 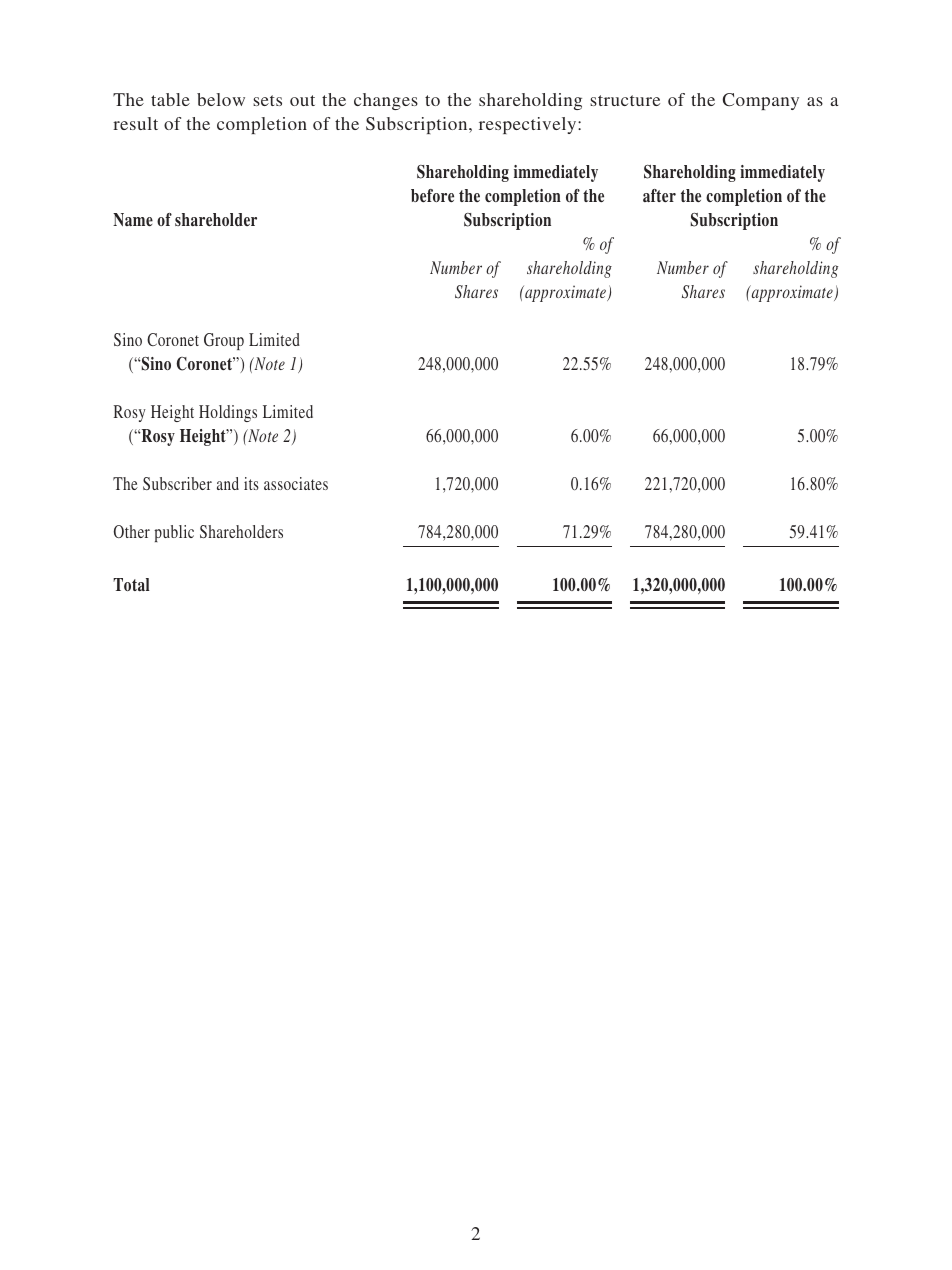 What do you see at coordinates (221, 99) in the screenshot?
I see `below` at bounding box center [221, 99].
